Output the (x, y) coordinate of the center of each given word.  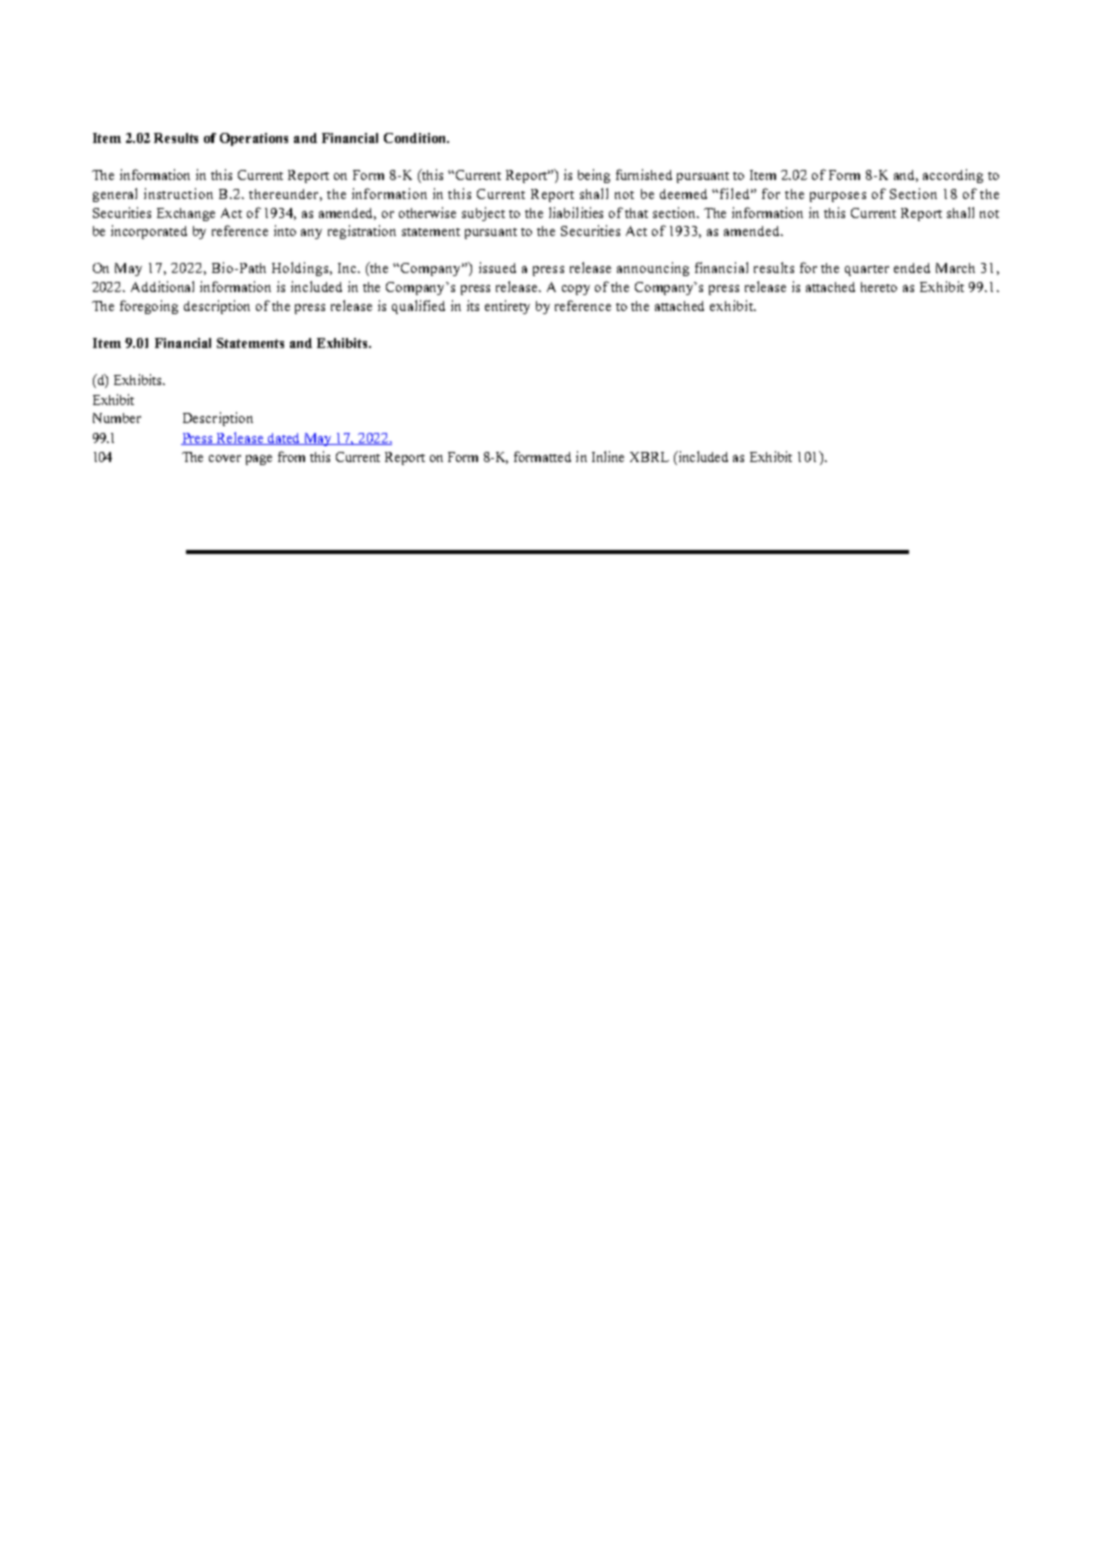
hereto (879, 287)
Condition (416, 138)
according (953, 176)
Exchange (186, 214)
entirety (507, 307)
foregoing (149, 307)
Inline (608, 456)
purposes (838, 197)
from (291, 456)
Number (117, 418)
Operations (254, 139)
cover (225, 458)
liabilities (576, 212)
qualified (418, 307)
